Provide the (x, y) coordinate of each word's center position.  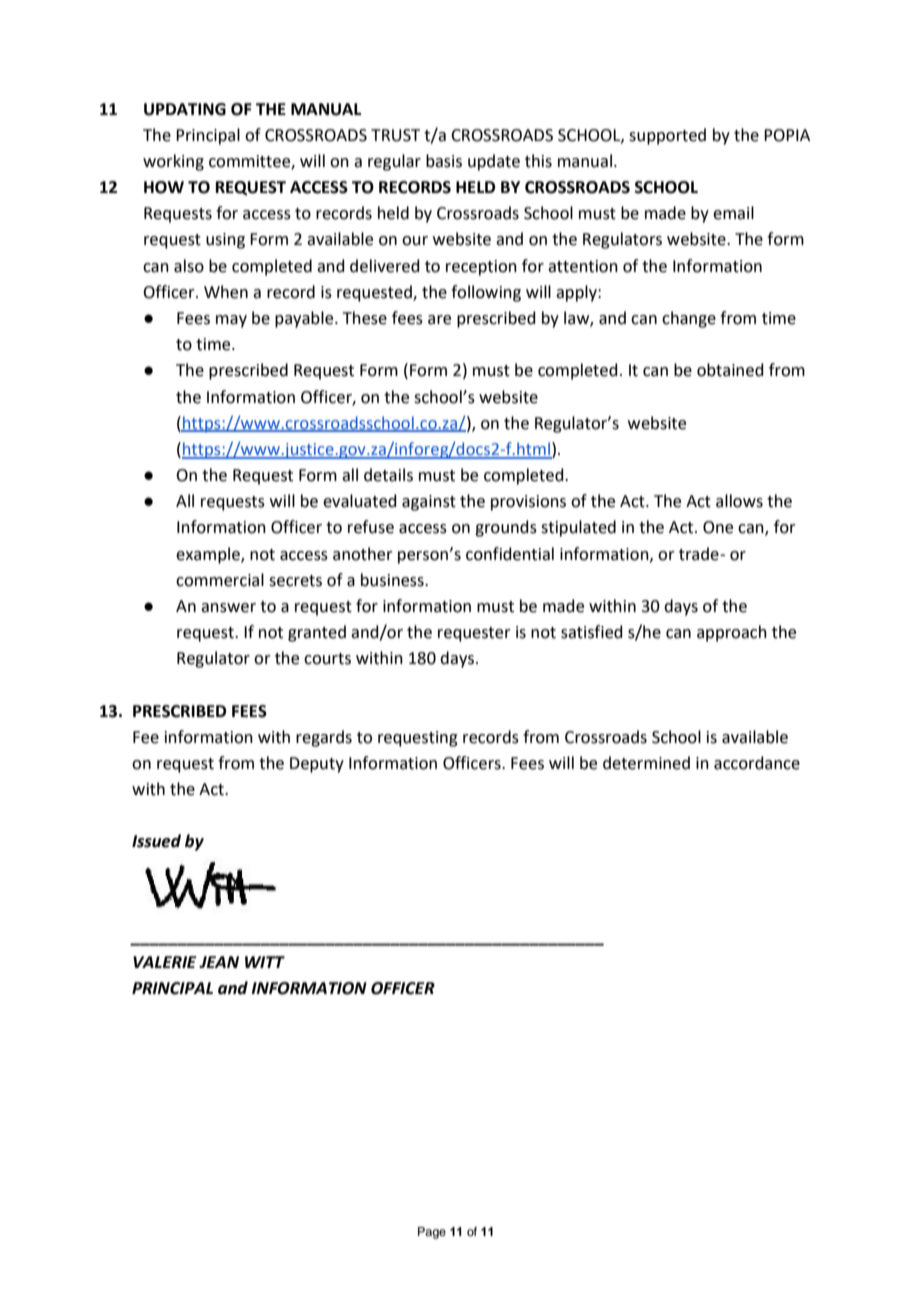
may (231, 321)
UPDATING (185, 109)
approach (732, 633)
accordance (757, 763)
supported (667, 136)
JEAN (219, 962)
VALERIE (165, 962)
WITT (265, 962)
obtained (730, 370)
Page (432, 1233)
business (393, 580)
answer (228, 608)
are (439, 320)
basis (444, 161)
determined (646, 763)
